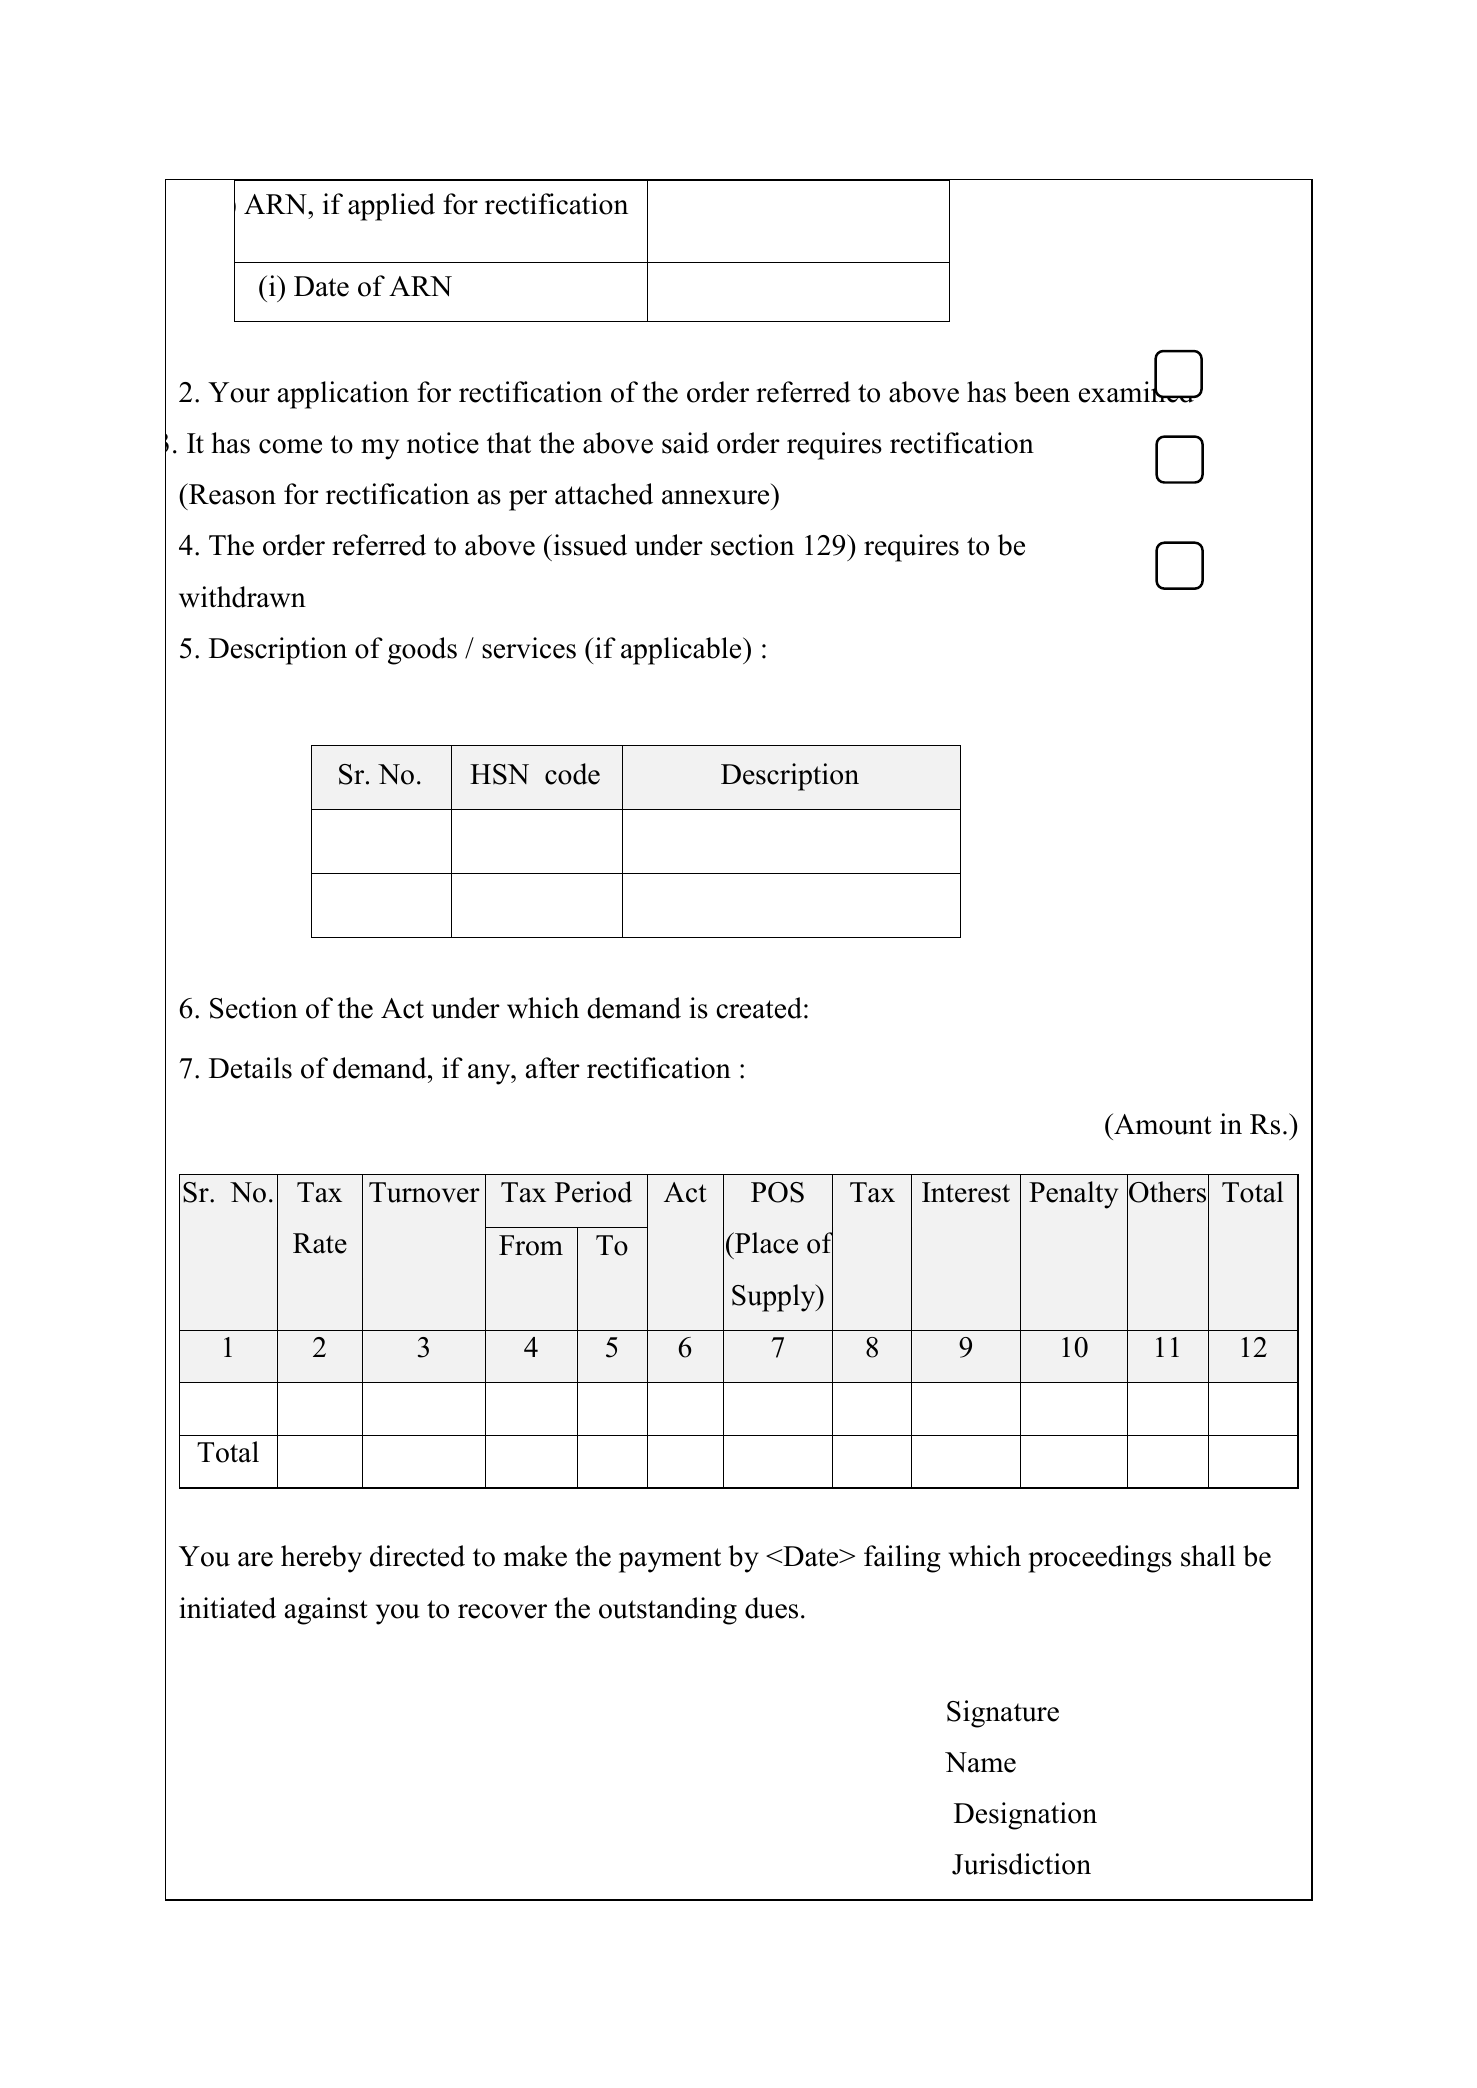 The image size is (1477, 2088). I want to click on against, so click(326, 1611).
